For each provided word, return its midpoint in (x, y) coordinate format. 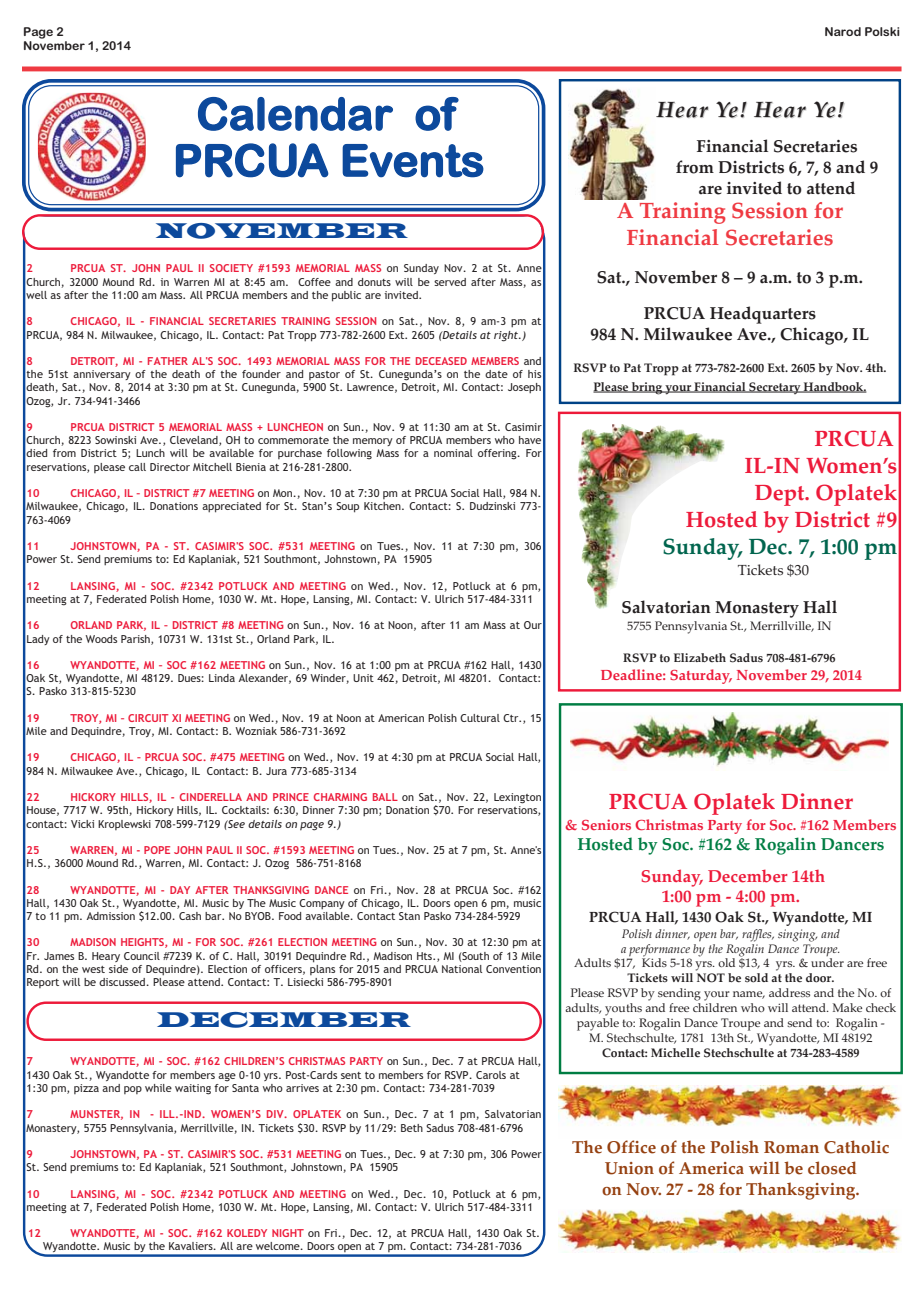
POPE (157, 850)
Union (629, 1168)
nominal (453, 453)
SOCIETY (231, 268)
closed (832, 1168)
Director (170, 467)
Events (413, 161)
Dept (781, 495)
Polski (882, 31)
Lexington (517, 798)
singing (797, 935)
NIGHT (288, 1233)
